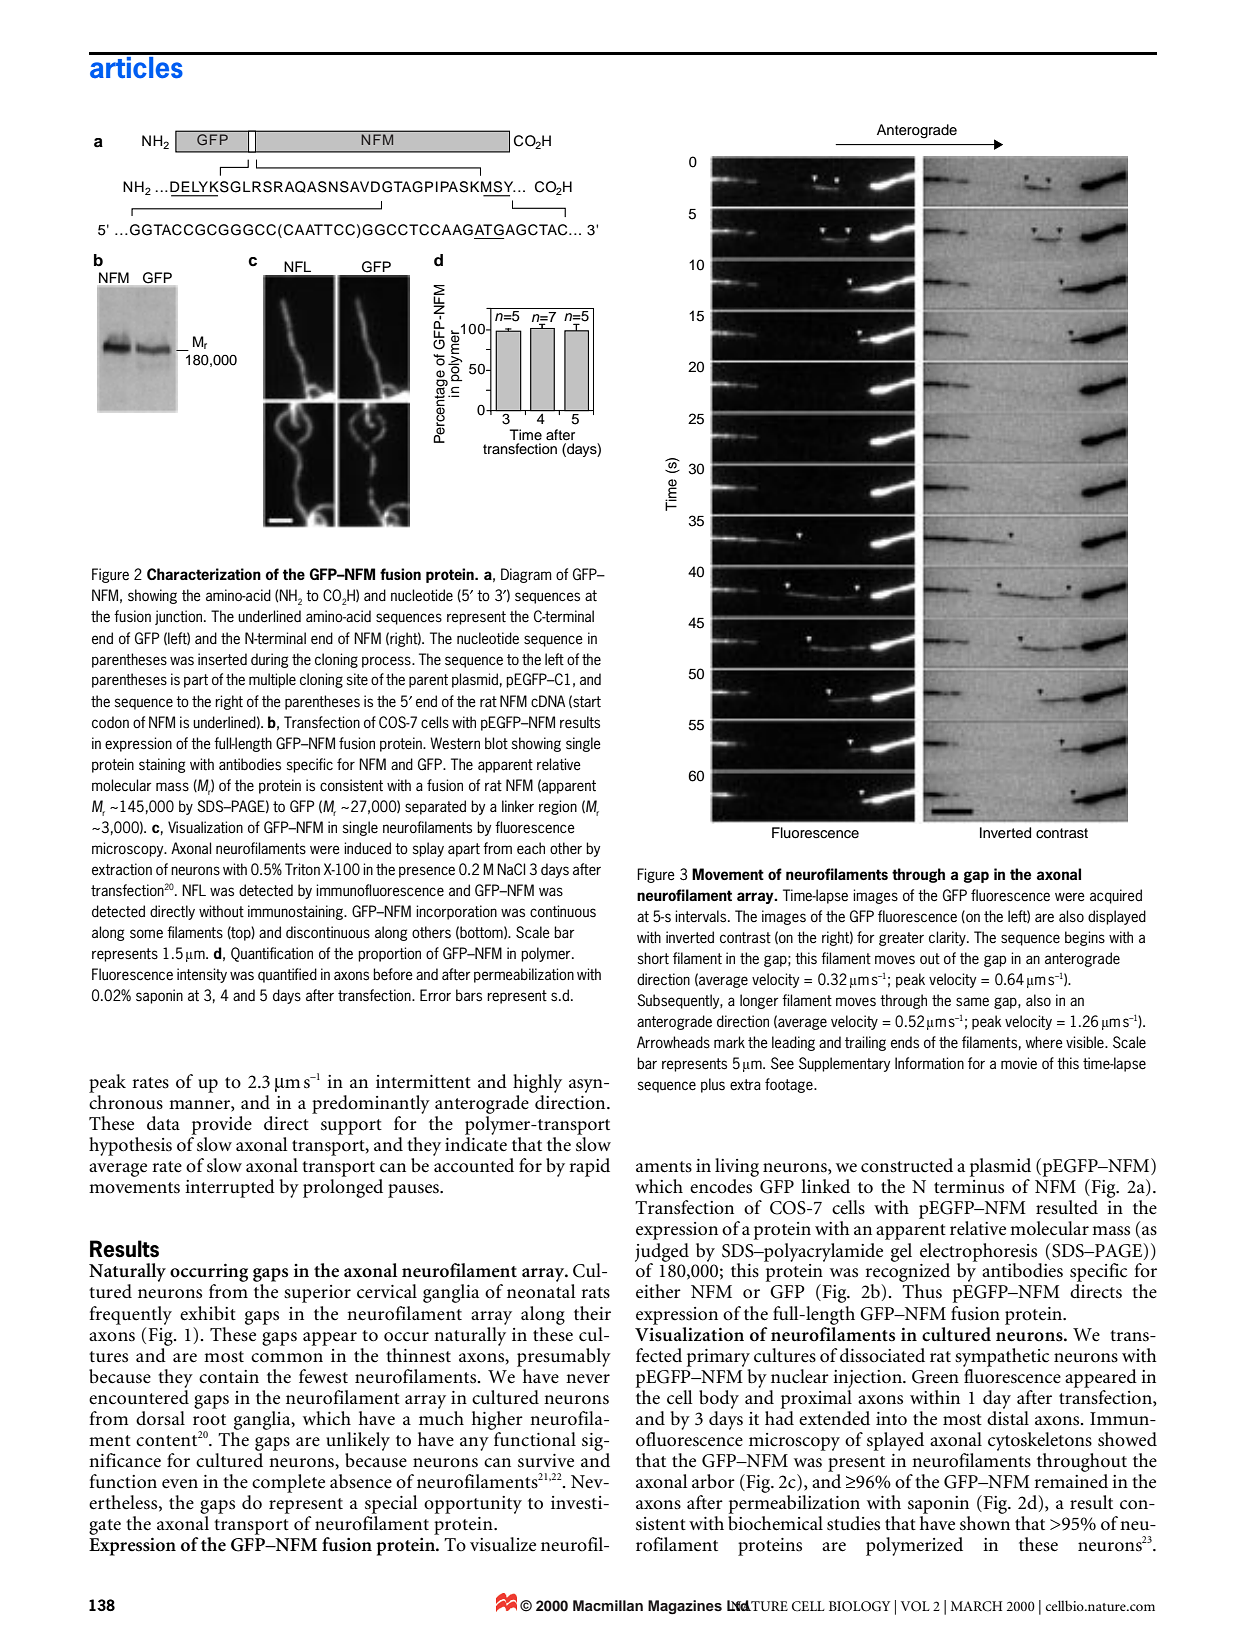 This screenshot has height=1648, width=1252. Describe the element at coordinates (302, 869) in the screenshot. I see `Triton` at that location.
